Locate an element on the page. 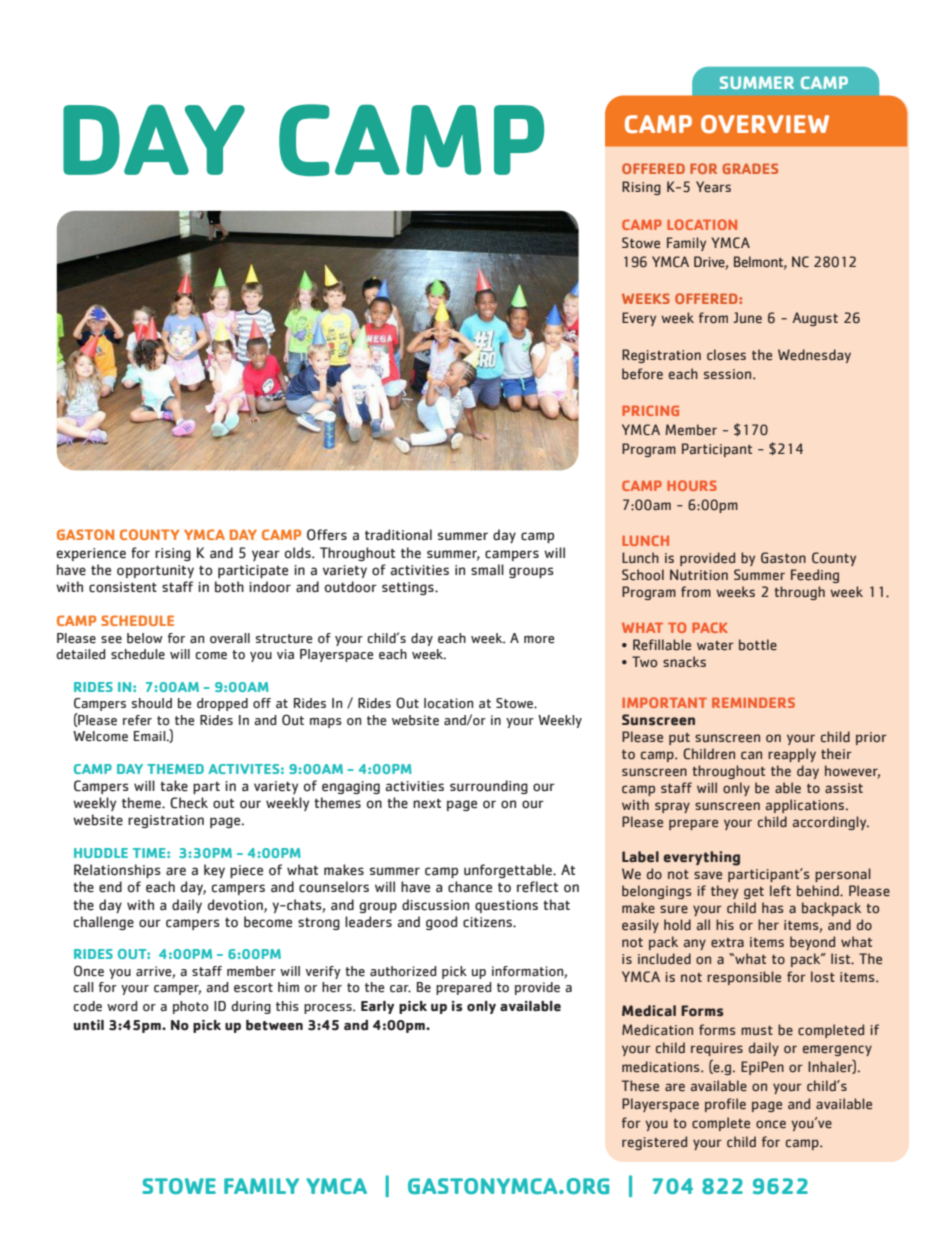 The image size is (952, 1233). These is located at coordinates (640, 1086).
